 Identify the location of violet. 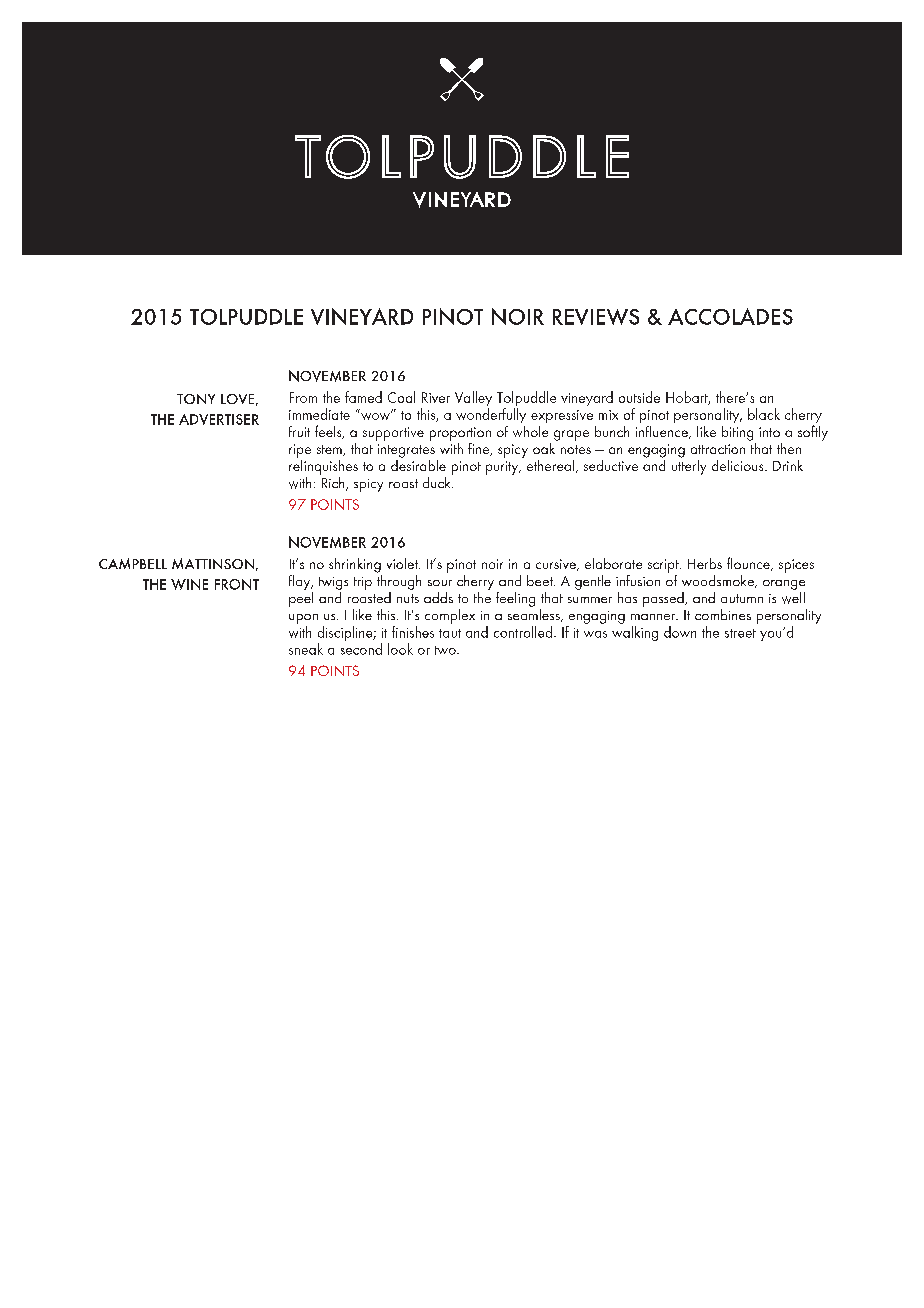
(403, 563).
